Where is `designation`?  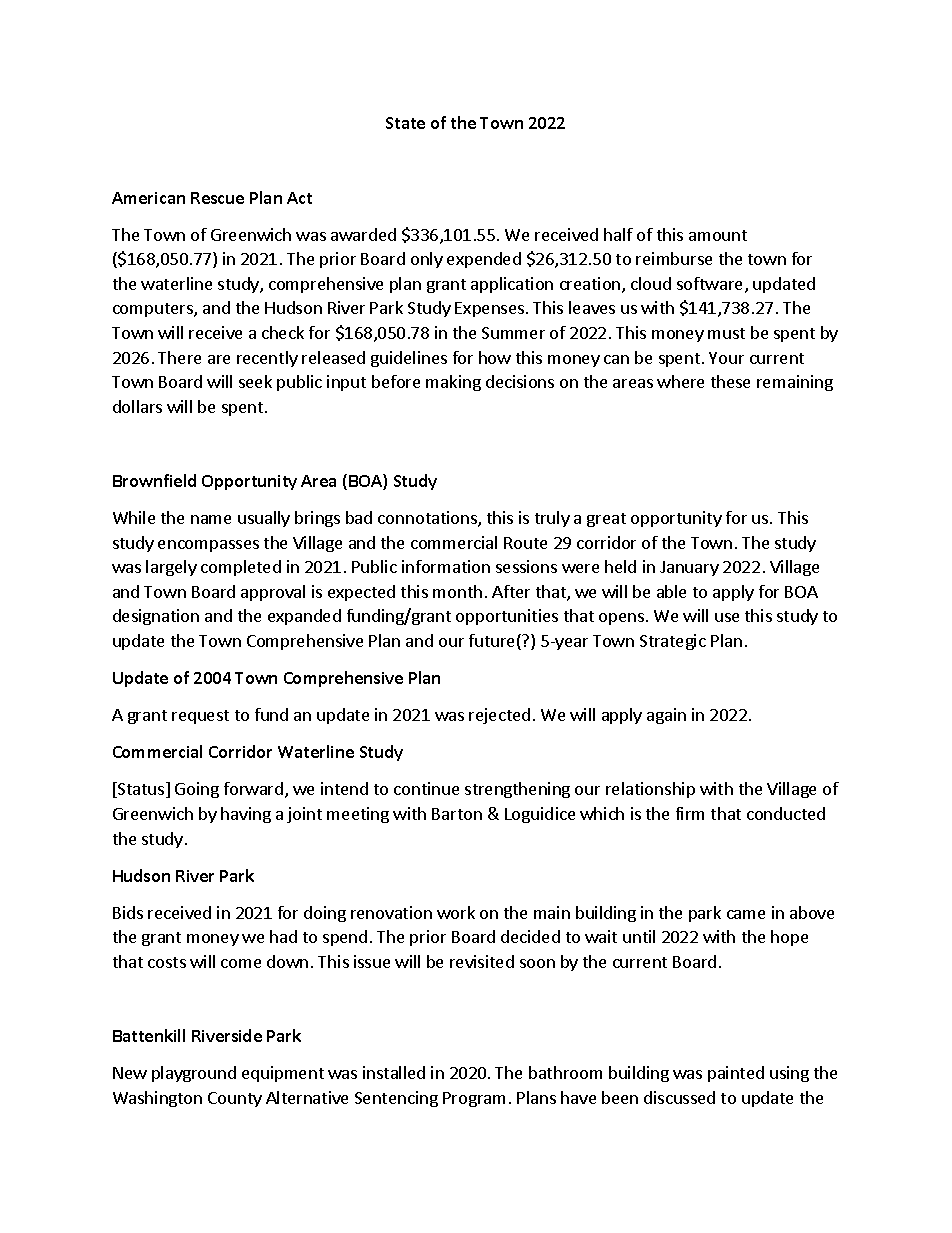
designation is located at coordinates (156, 617).
